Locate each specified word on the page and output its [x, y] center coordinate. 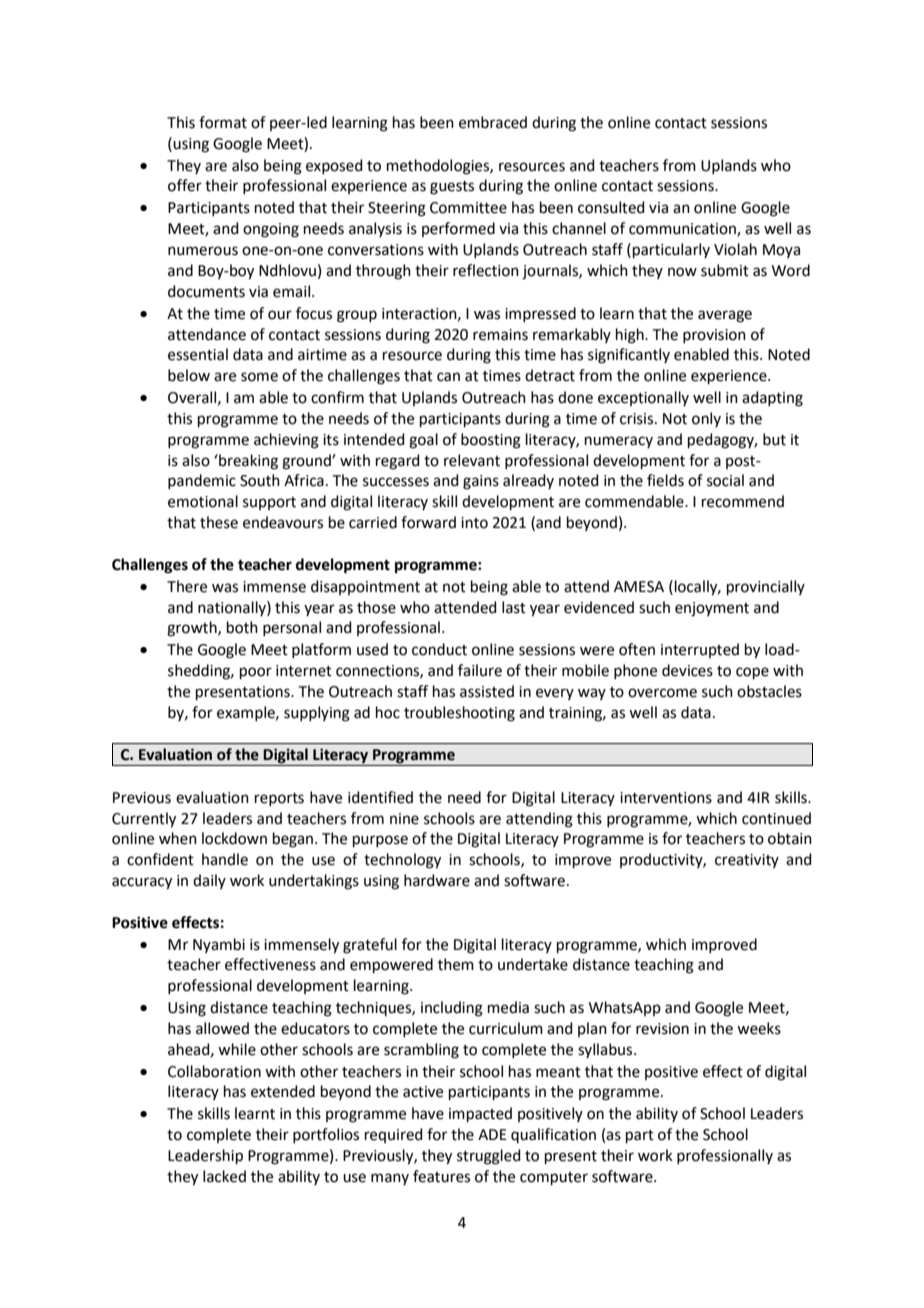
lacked [224, 1176]
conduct [439, 649]
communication [683, 230]
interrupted [700, 650]
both [242, 627]
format [223, 122]
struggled [489, 1157]
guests [452, 188]
